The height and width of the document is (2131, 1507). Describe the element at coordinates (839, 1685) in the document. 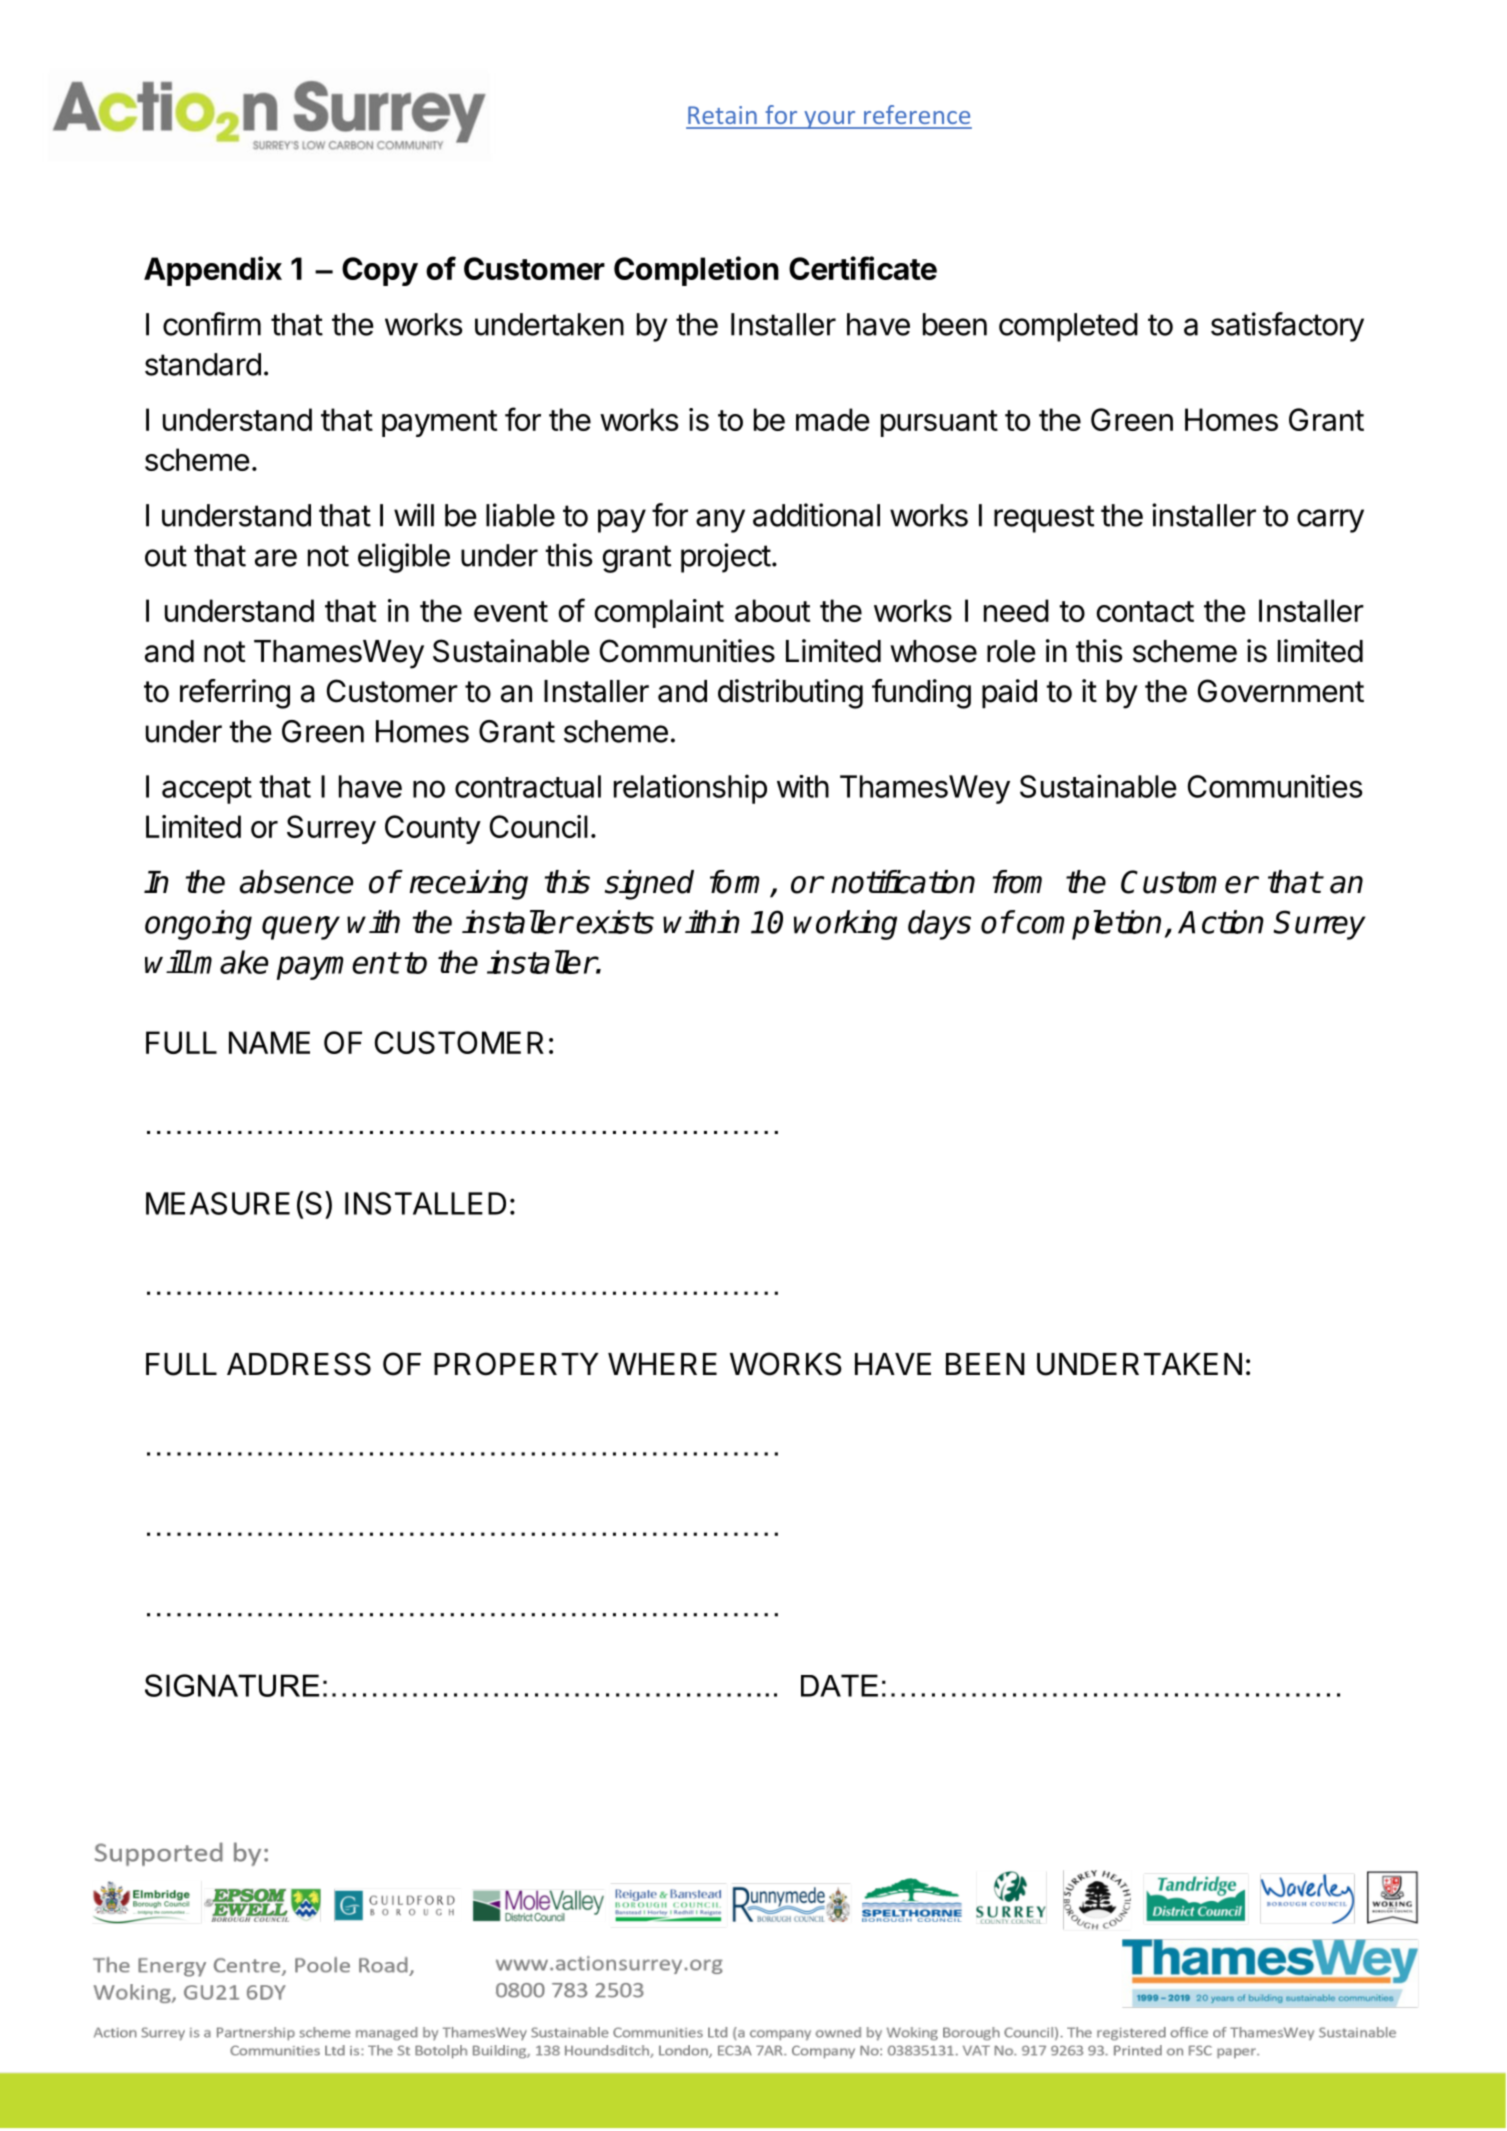

I see `DATE` at that location.
